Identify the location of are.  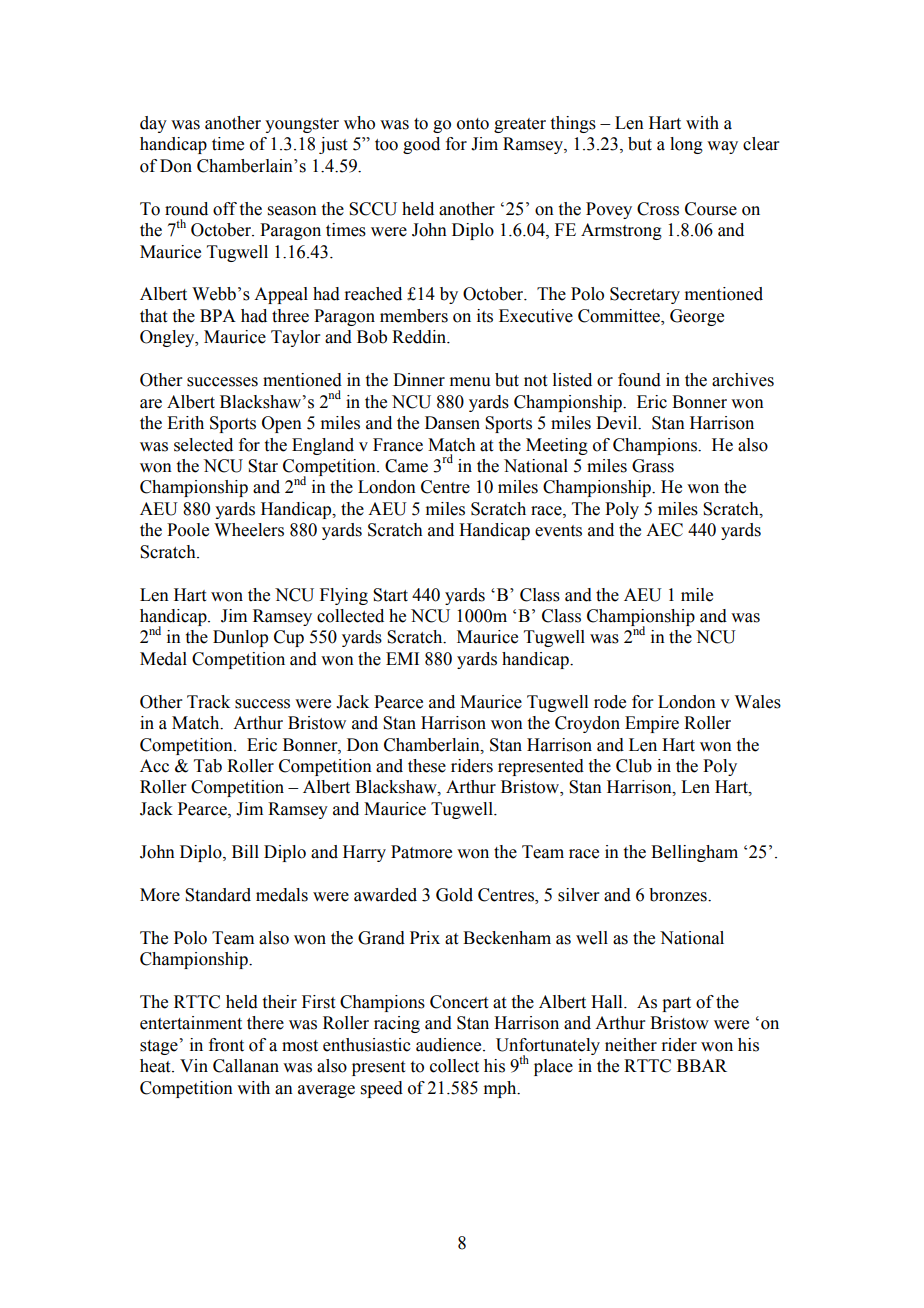
(151, 404).
